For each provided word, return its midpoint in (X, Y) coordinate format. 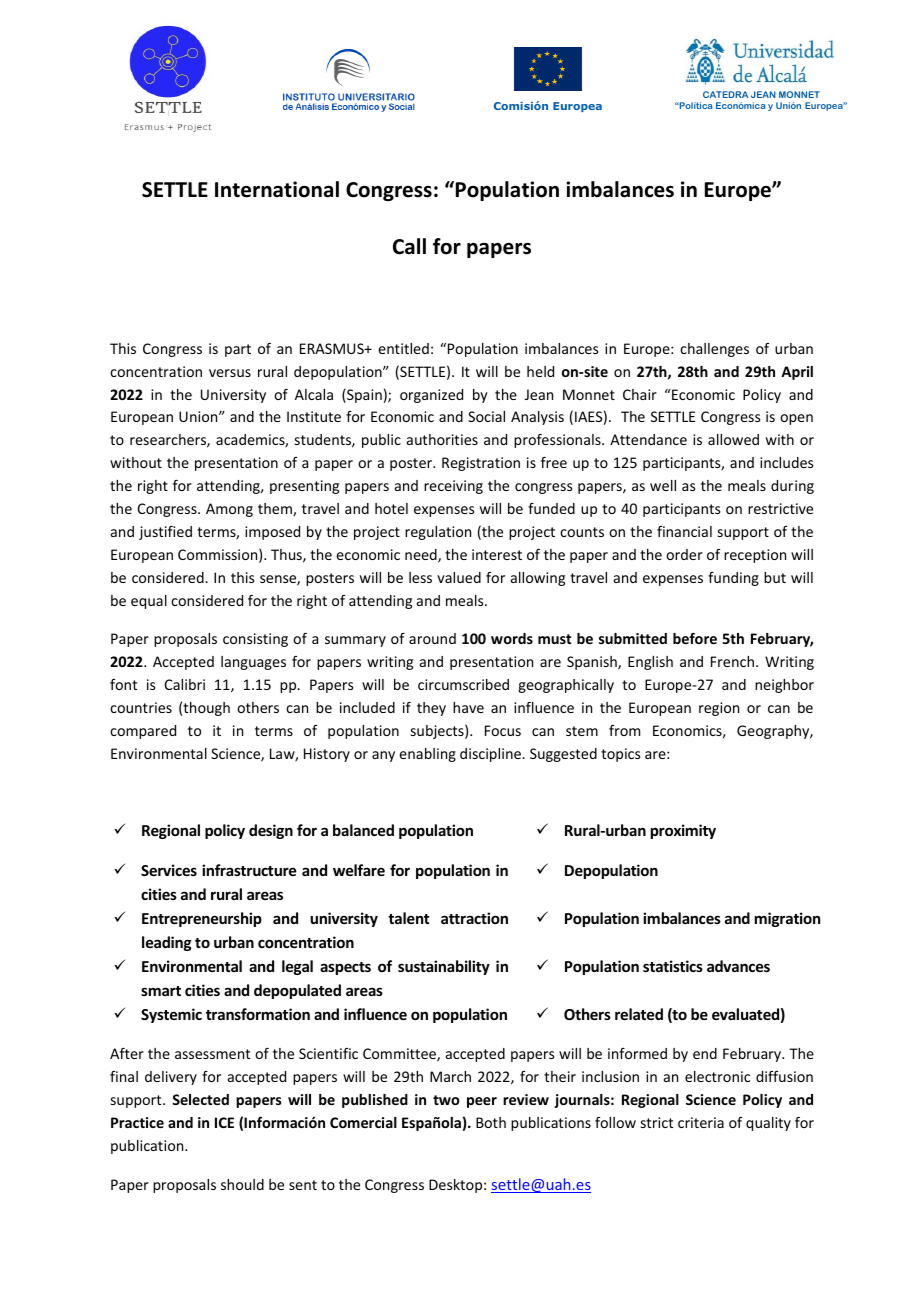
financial (684, 531)
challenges (714, 350)
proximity (683, 831)
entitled (403, 348)
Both (491, 1122)
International (277, 189)
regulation (438, 533)
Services (169, 870)
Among (229, 510)
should (242, 1184)
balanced (363, 830)
